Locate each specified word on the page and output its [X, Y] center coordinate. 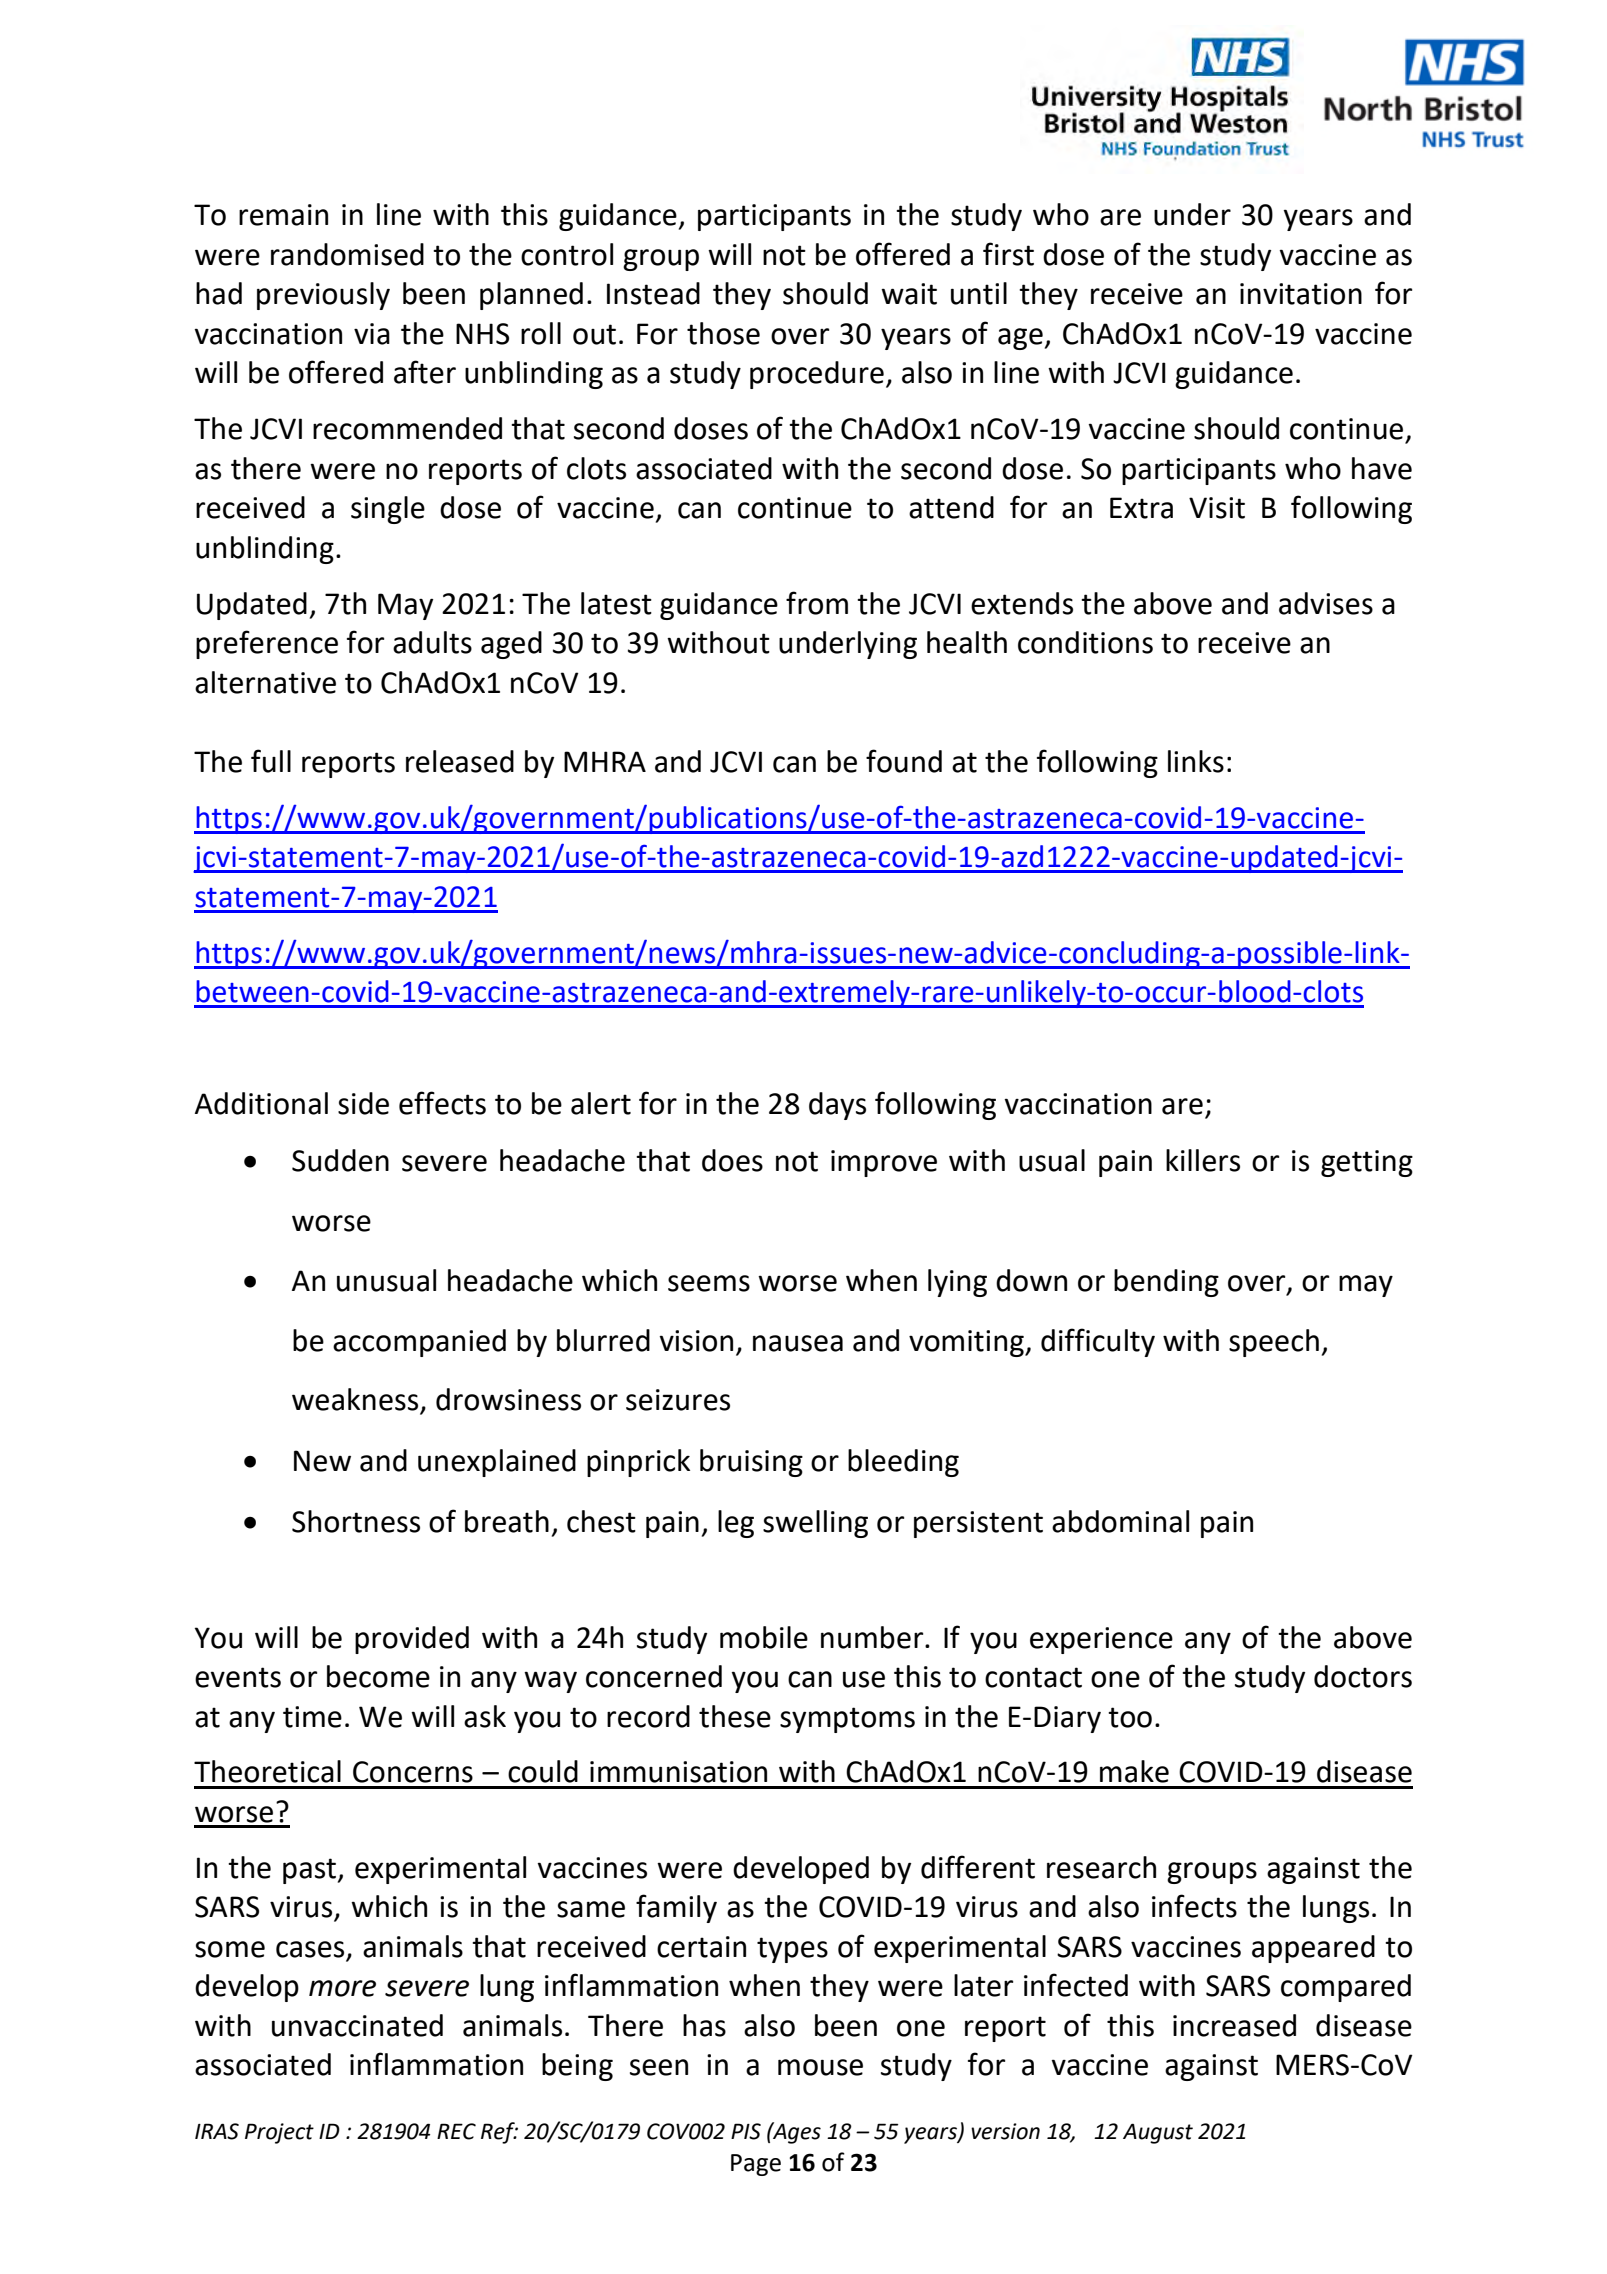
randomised [347, 254]
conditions [1085, 642]
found [904, 761]
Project [279, 2133]
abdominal [1120, 1521]
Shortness [356, 1521]
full [271, 761]
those [723, 333]
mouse [820, 2067]
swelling [815, 1524]
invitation [1301, 294]
